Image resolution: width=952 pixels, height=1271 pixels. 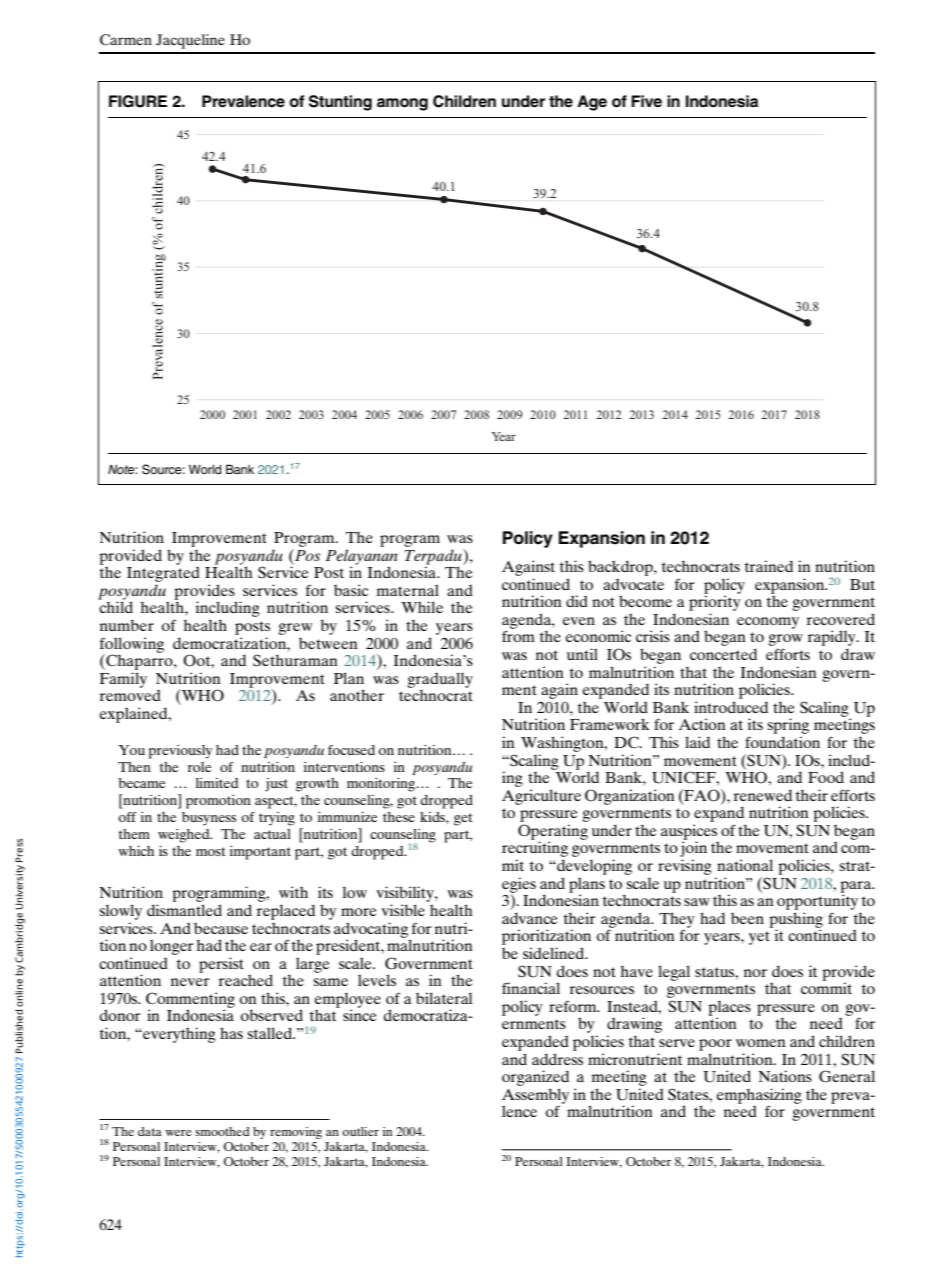 I want to click on among, so click(x=402, y=104).
